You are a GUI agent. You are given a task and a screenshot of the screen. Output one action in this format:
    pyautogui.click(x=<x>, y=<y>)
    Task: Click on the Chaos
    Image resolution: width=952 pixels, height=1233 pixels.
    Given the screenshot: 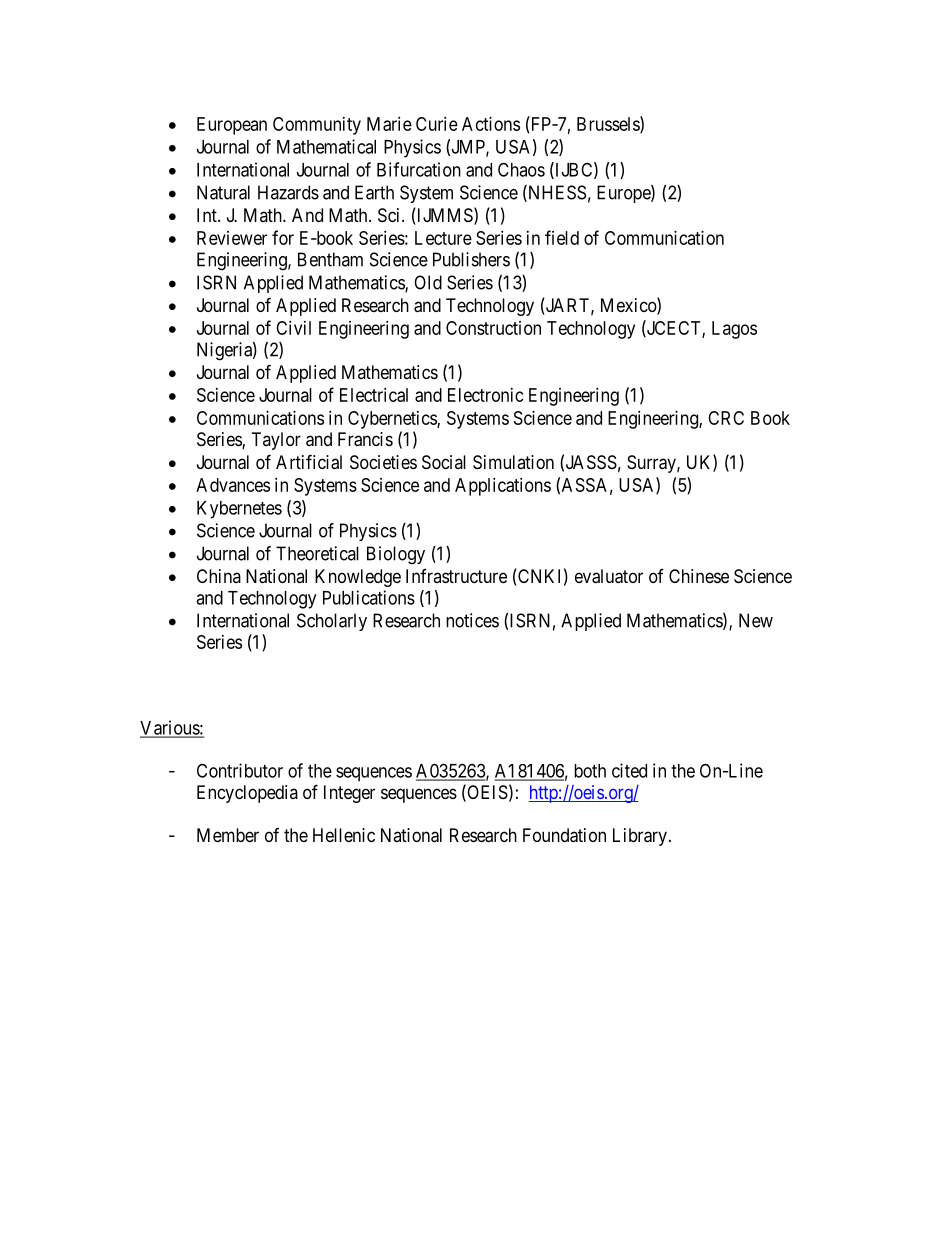 What is the action you would take?
    pyautogui.click(x=521, y=169)
